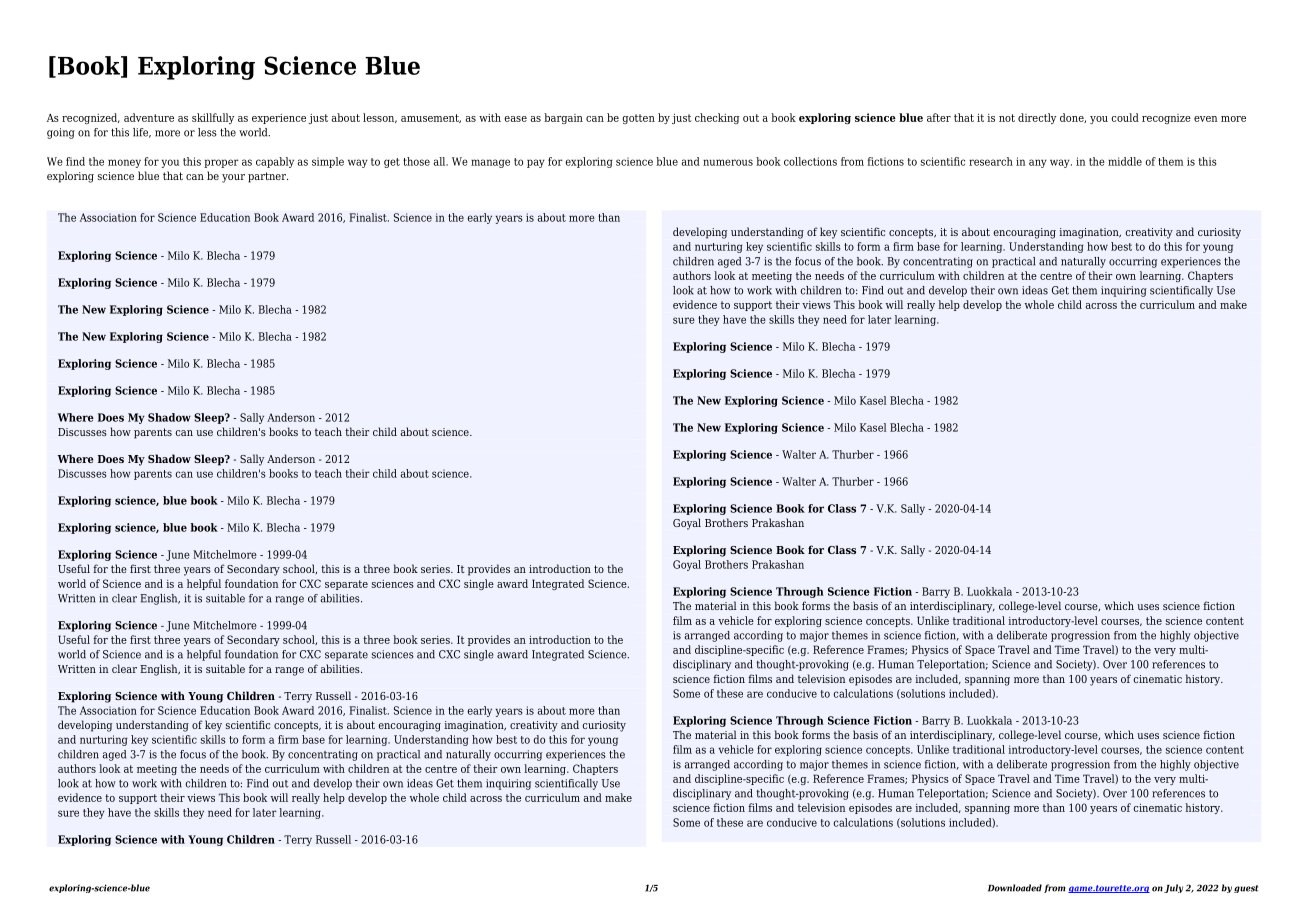  What do you see at coordinates (1246, 889) in the page?
I see `guest` at bounding box center [1246, 889].
